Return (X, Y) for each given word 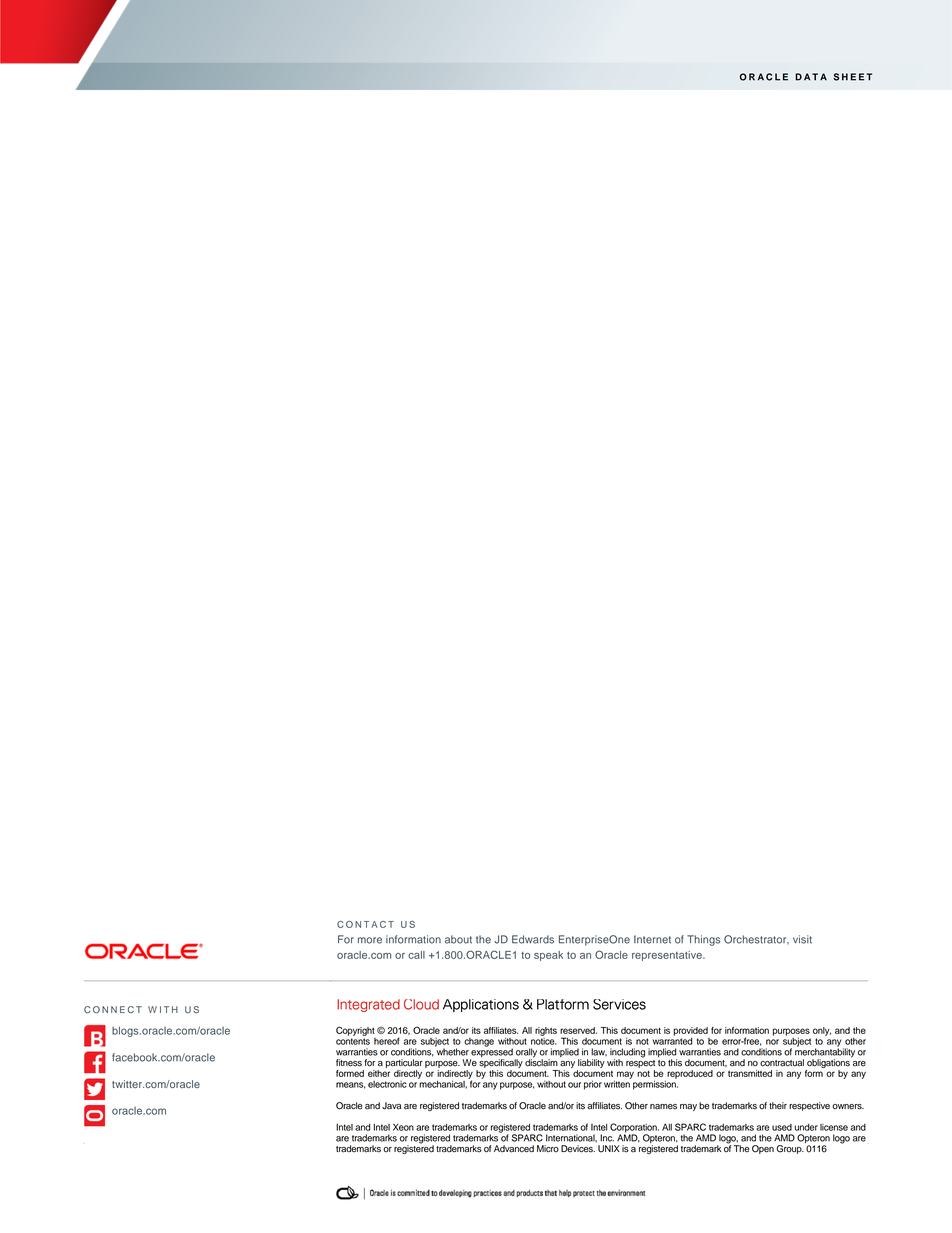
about (458, 939)
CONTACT (365, 924)
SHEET (852, 77)
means (350, 1085)
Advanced (514, 1149)
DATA (811, 77)
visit (802, 939)
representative (668, 956)
